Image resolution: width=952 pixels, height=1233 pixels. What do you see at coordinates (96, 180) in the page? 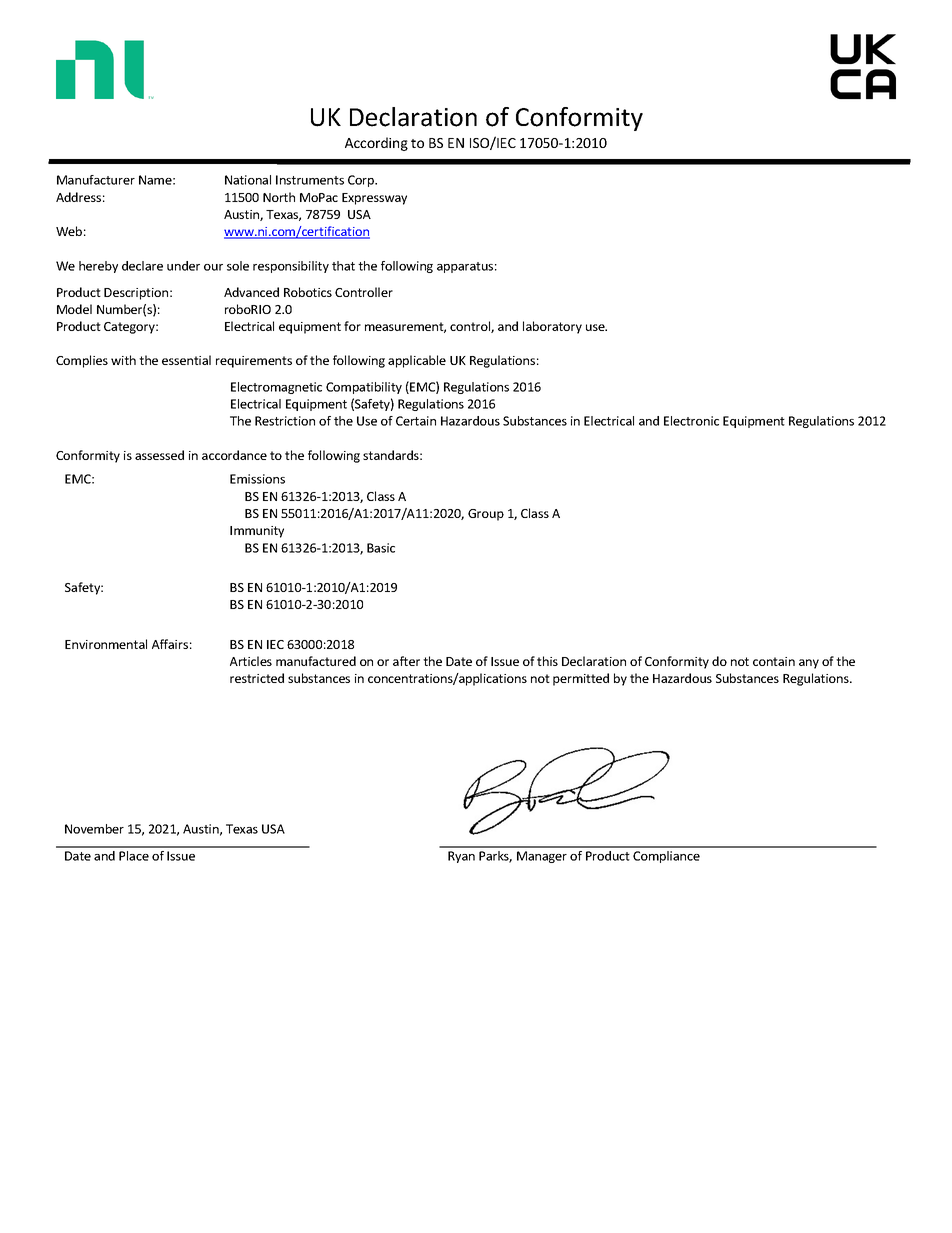
I see `Manufacturer` at bounding box center [96, 180].
